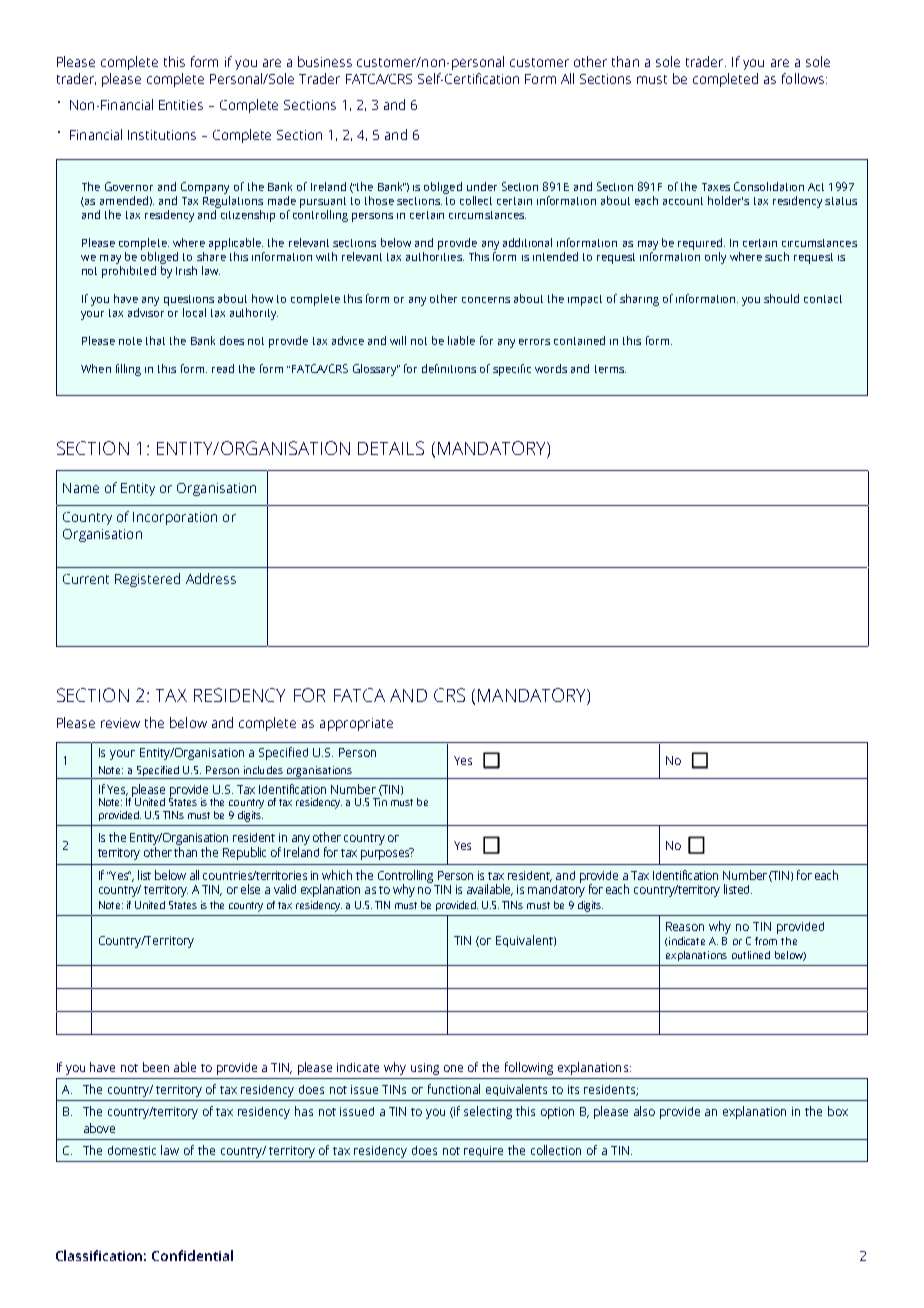 The image size is (924, 1308). I want to click on Entities, so click(181, 105).
